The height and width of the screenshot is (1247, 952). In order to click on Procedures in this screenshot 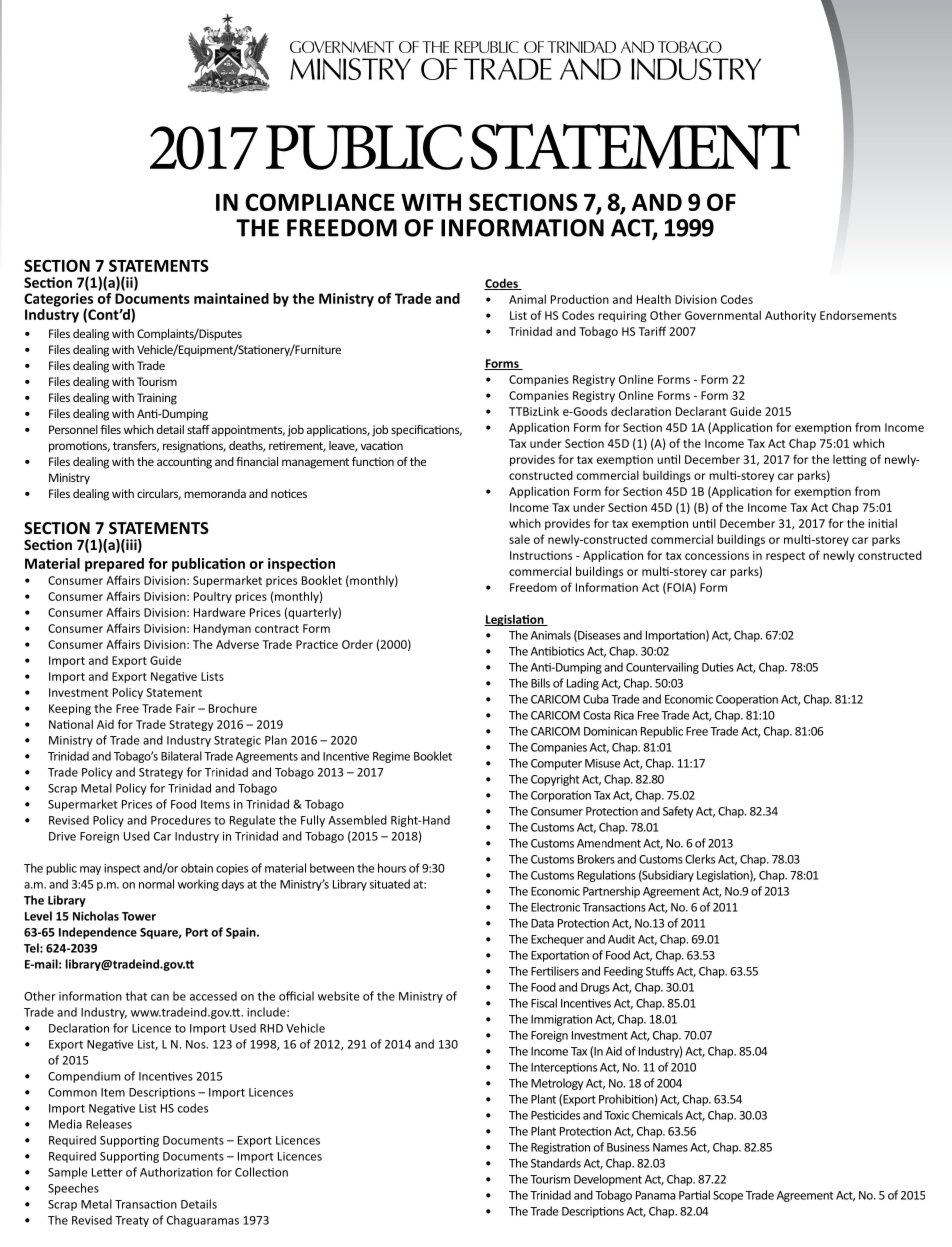, I will do `click(181, 820)`.
